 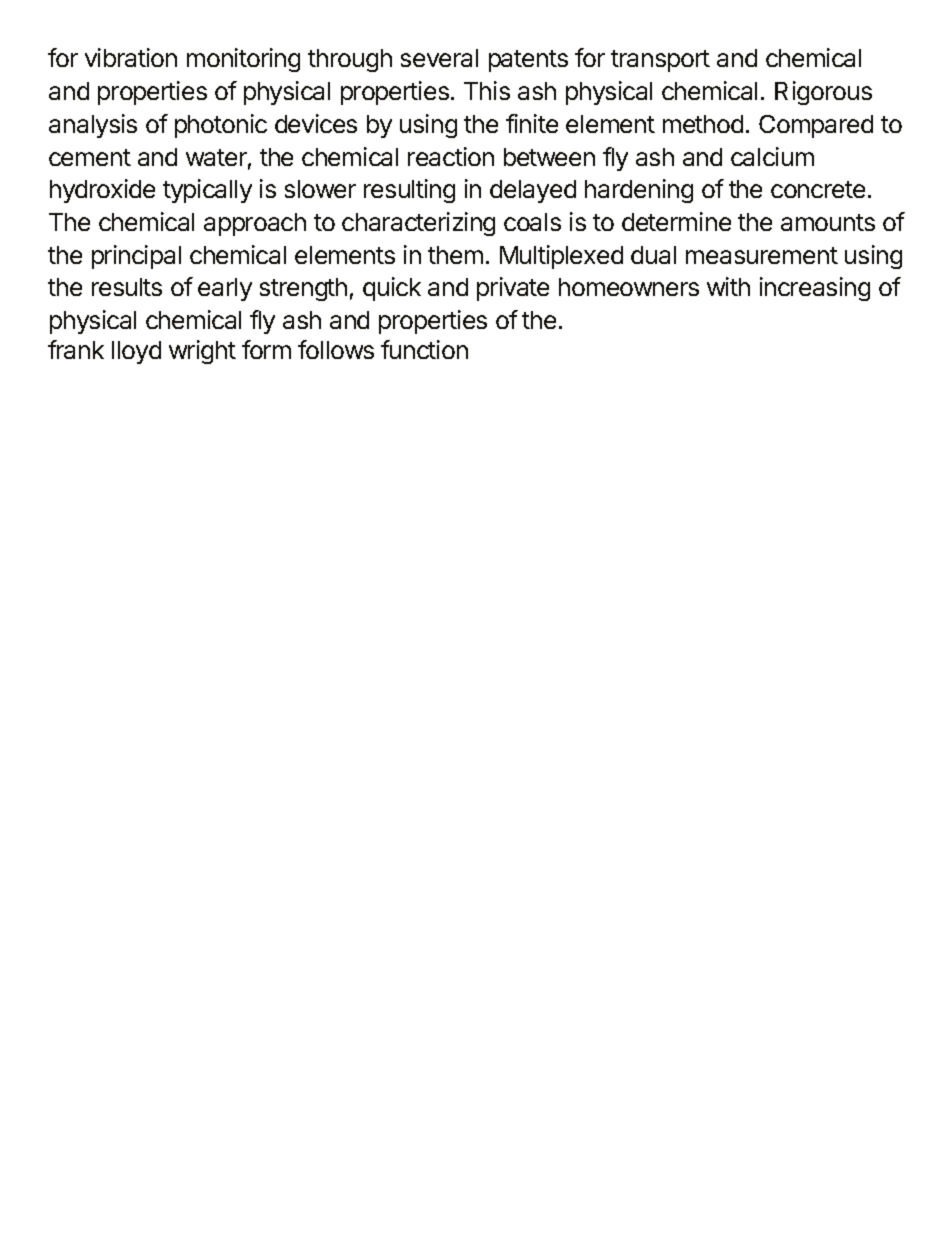 What do you see at coordinates (409, 191) in the document?
I see `resulting` at bounding box center [409, 191].
